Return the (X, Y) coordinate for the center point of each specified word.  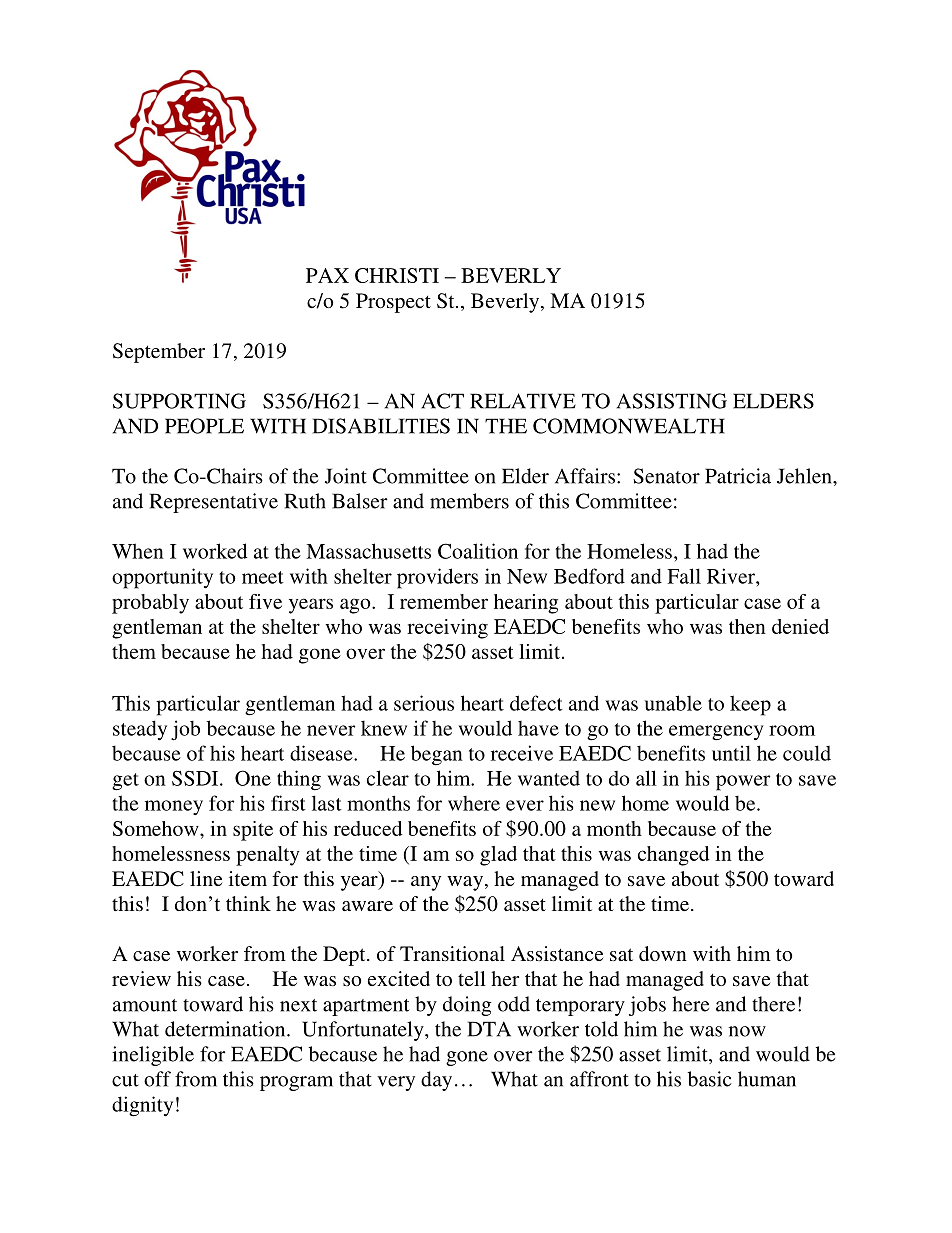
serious (424, 703)
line (206, 878)
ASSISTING (672, 401)
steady (140, 730)
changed (673, 856)
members (469, 501)
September (159, 353)
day (436, 1081)
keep (750, 705)
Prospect (393, 303)
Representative (214, 503)
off (157, 1079)
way (465, 883)
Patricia (738, 476)
